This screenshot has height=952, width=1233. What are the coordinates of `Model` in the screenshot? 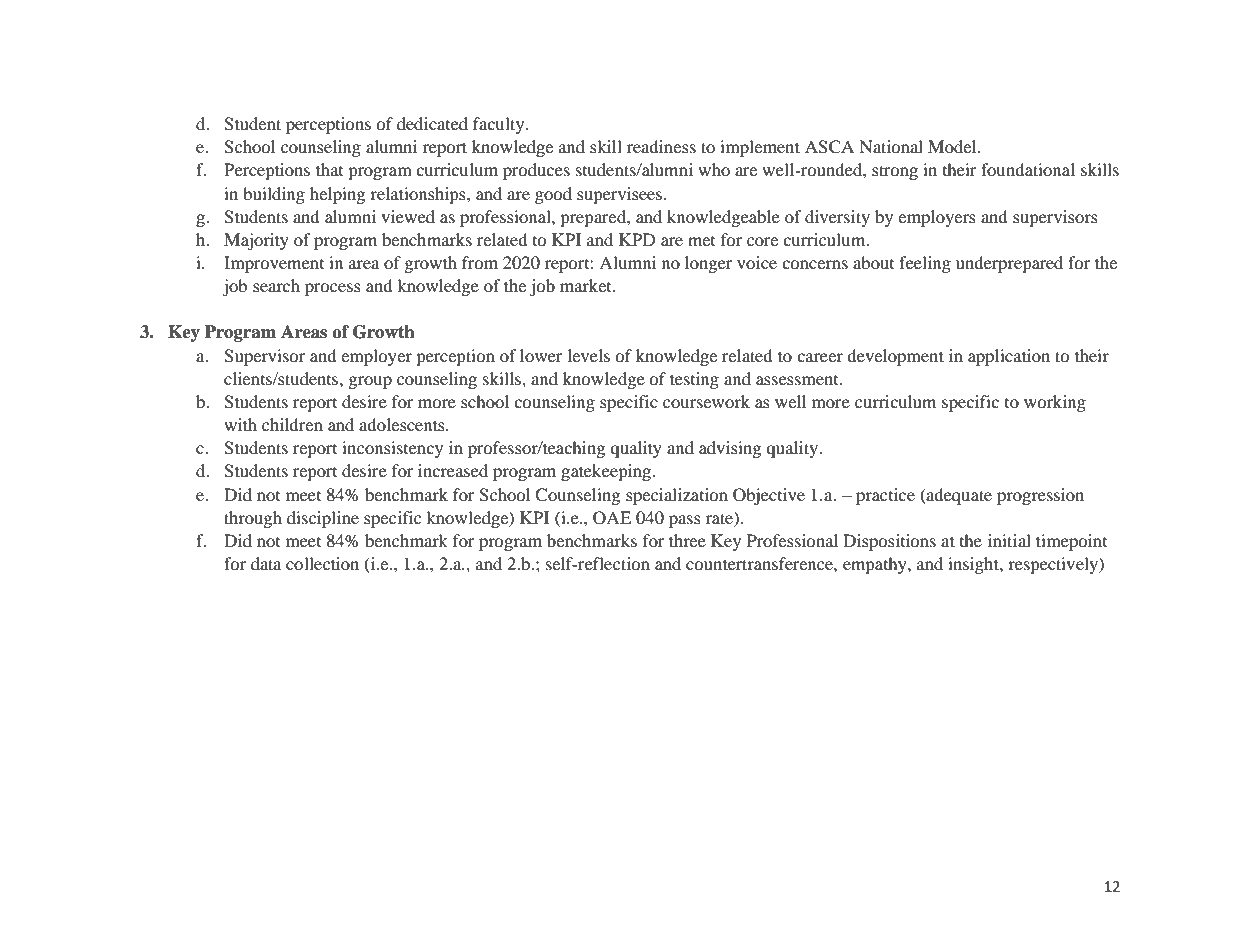 It's located at (953, 146).
